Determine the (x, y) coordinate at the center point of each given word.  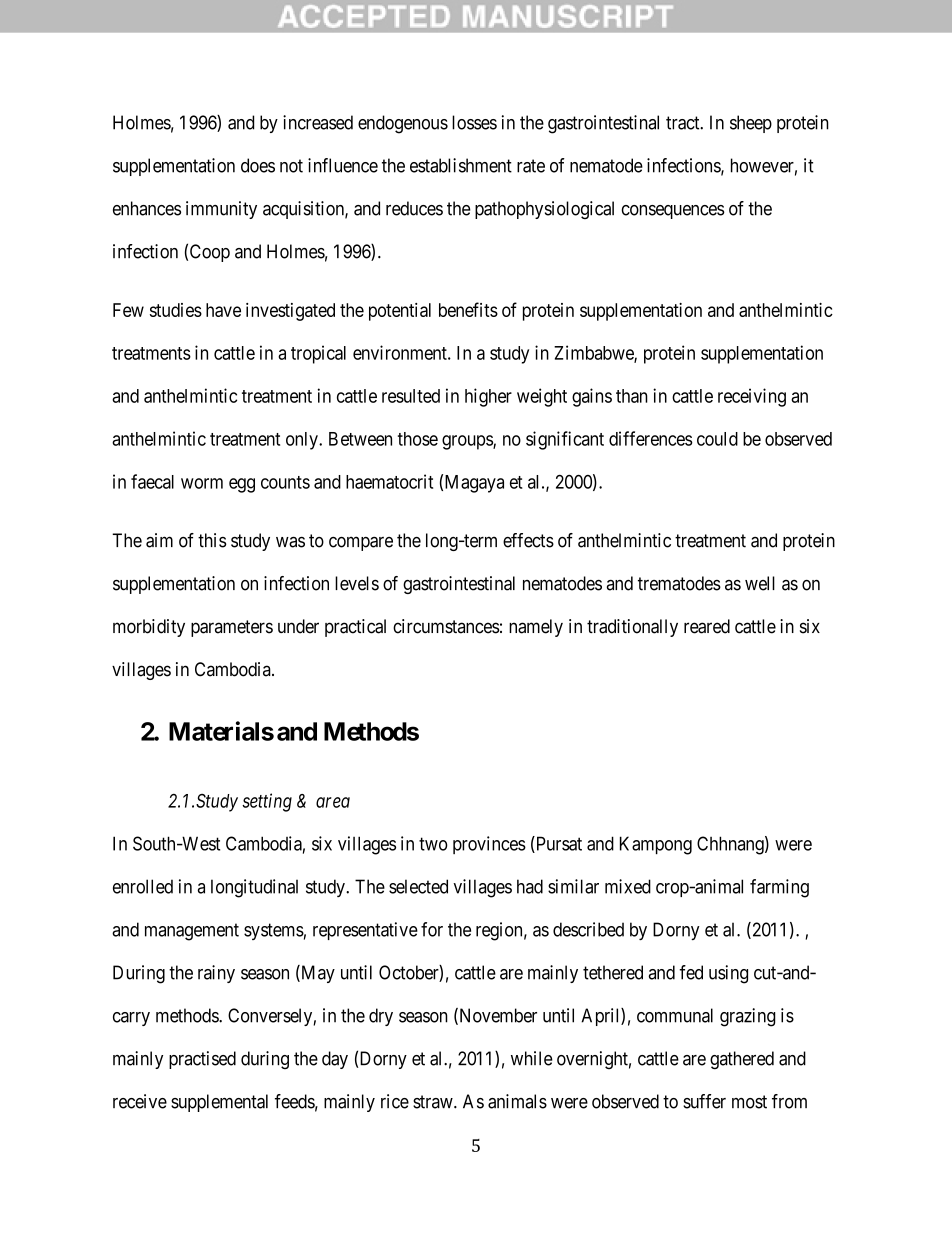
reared (707, 626)
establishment (461, 165)
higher (488, 397)
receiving (752, 397)
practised (202, 1060)
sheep (751, 124)
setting (267, 802)
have (223, 310)
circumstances (446, 626)
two (433, 844)
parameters (232, 628)
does (258, 165)
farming (779, 888)
